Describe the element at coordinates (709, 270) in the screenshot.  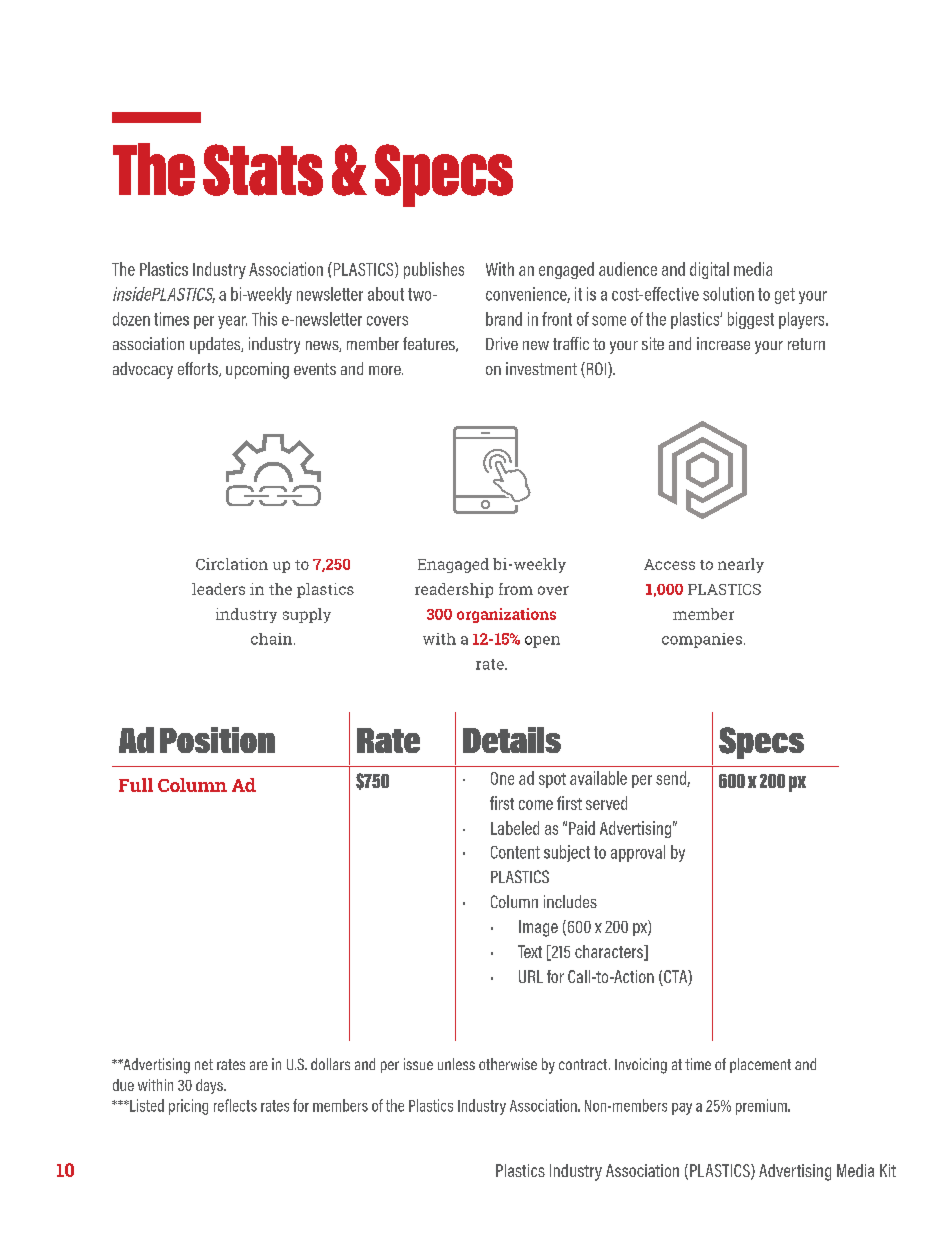
I see `digital` at that location.
